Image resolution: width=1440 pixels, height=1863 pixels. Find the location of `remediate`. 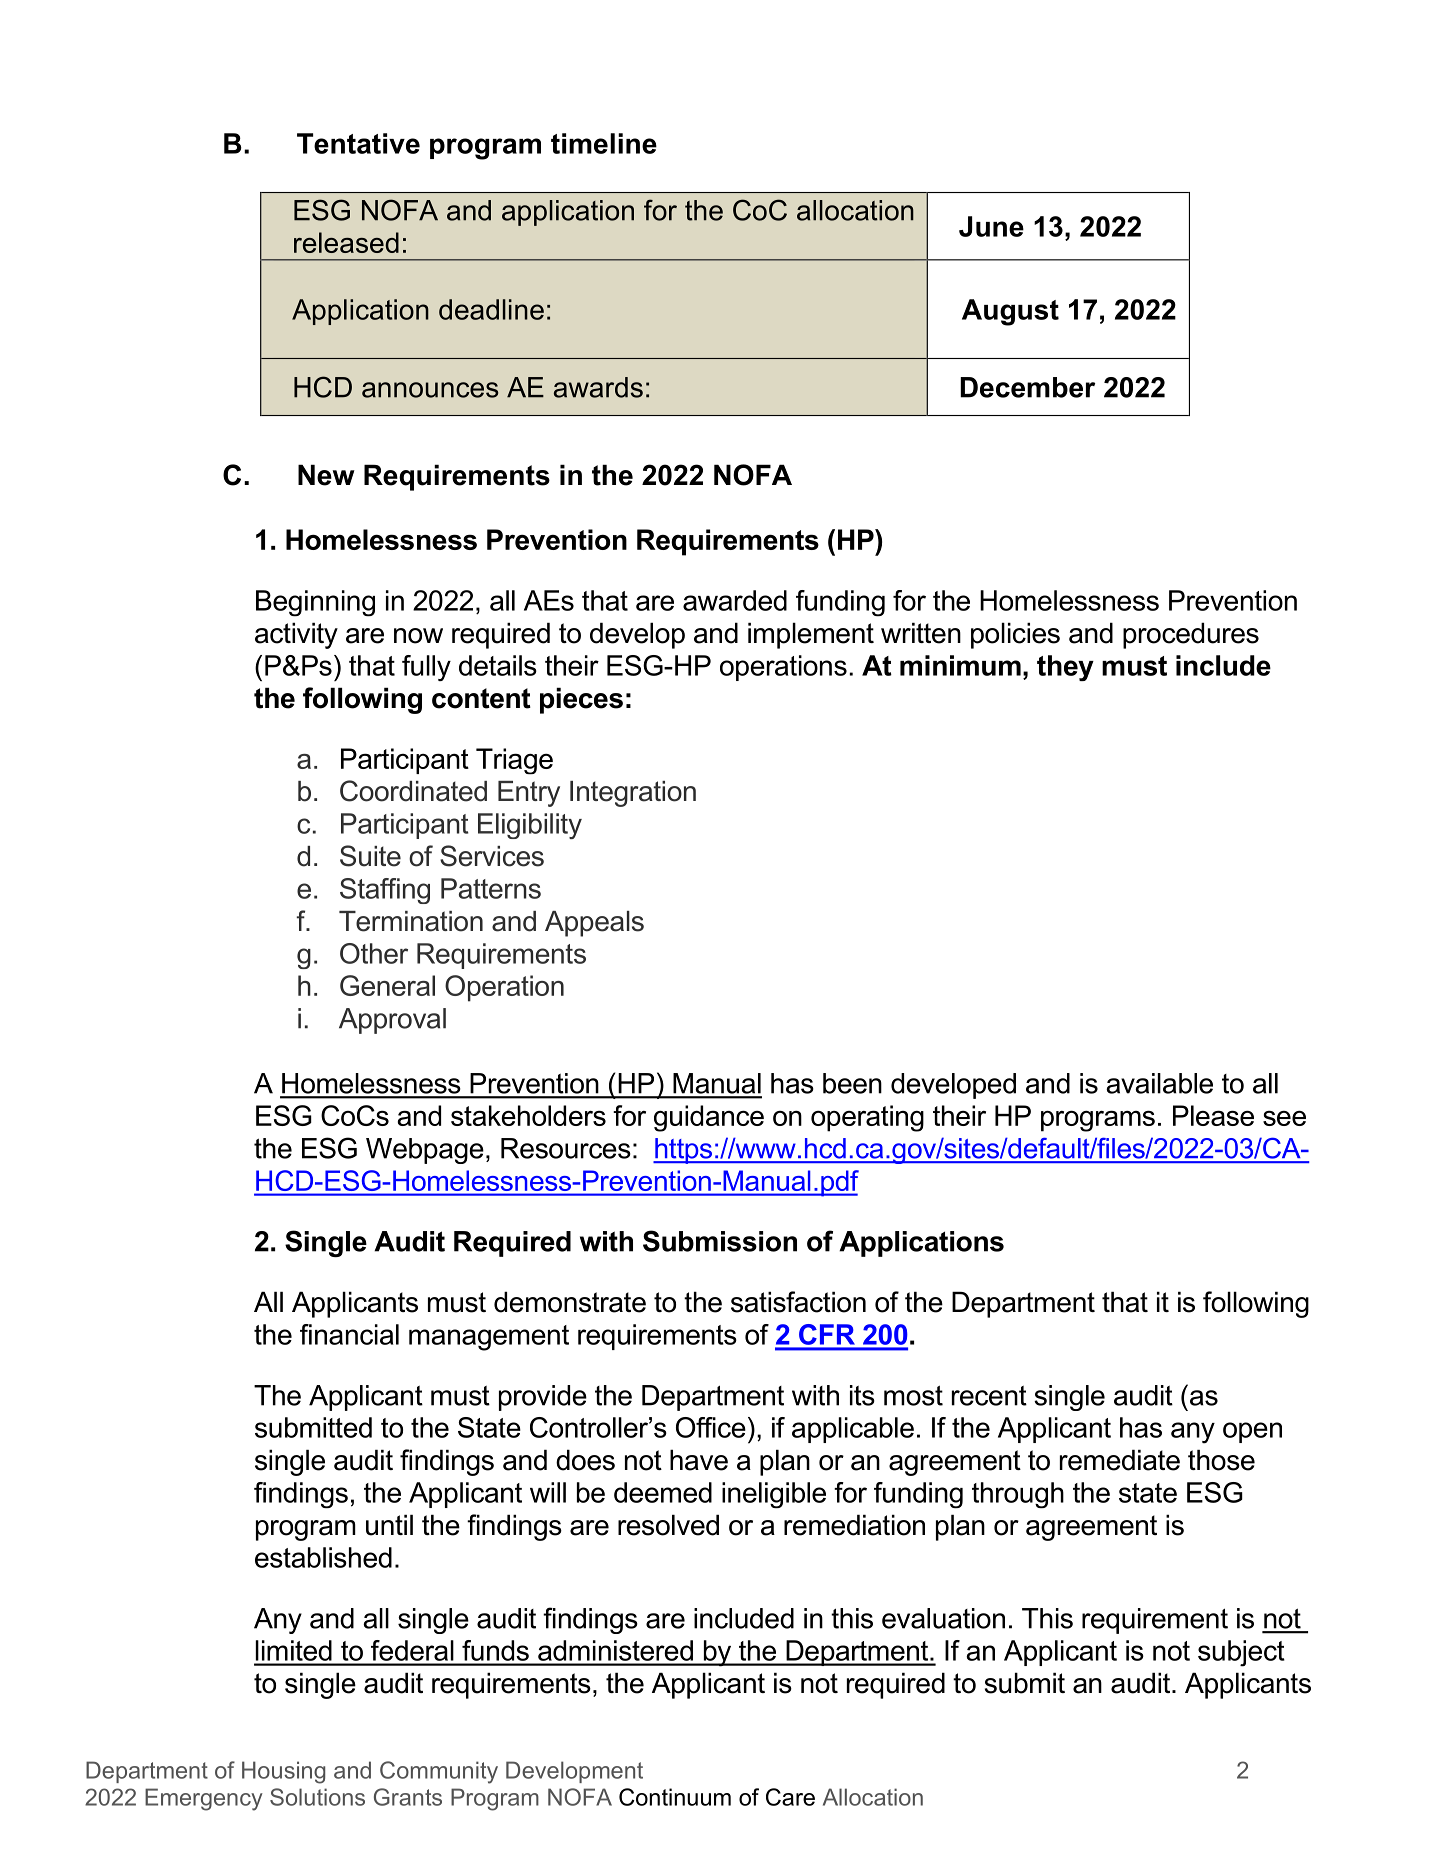

remediate is located at coordinates (1120, 1460).
